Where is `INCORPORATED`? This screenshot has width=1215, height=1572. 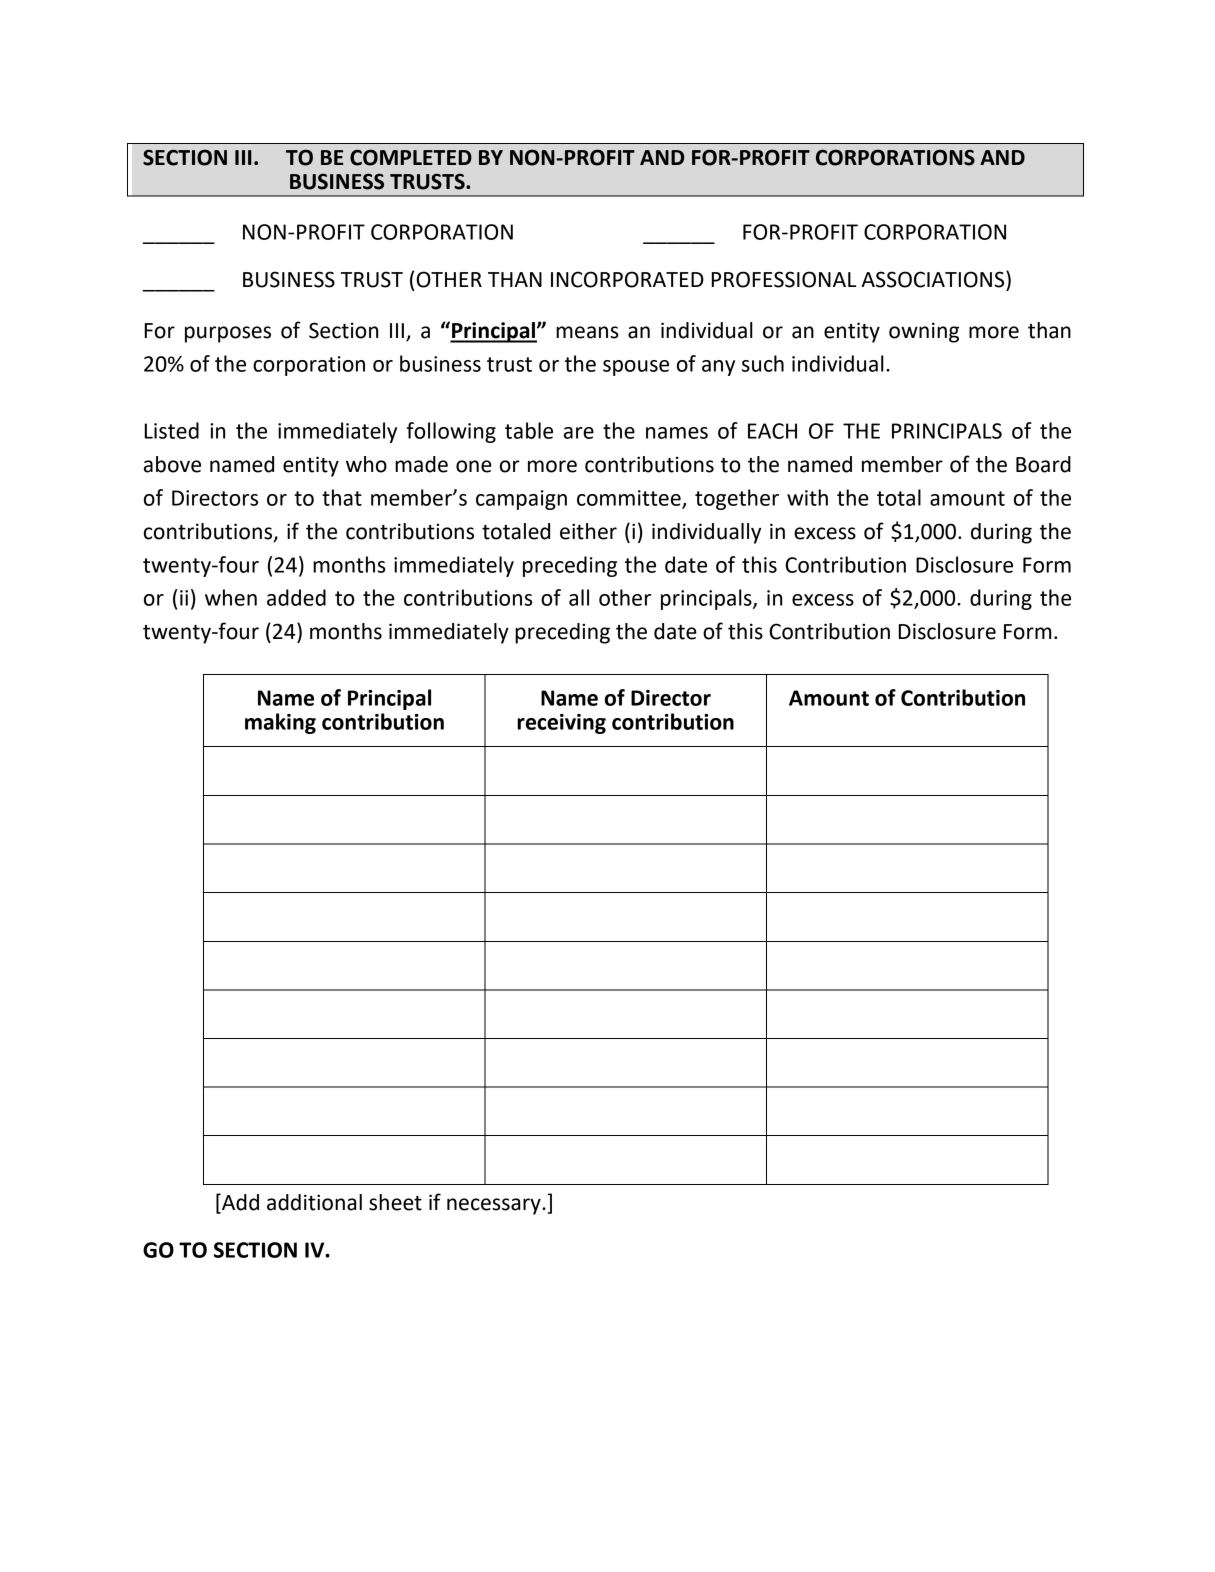
INCORPORATED is located at coordinates (627, 279).
